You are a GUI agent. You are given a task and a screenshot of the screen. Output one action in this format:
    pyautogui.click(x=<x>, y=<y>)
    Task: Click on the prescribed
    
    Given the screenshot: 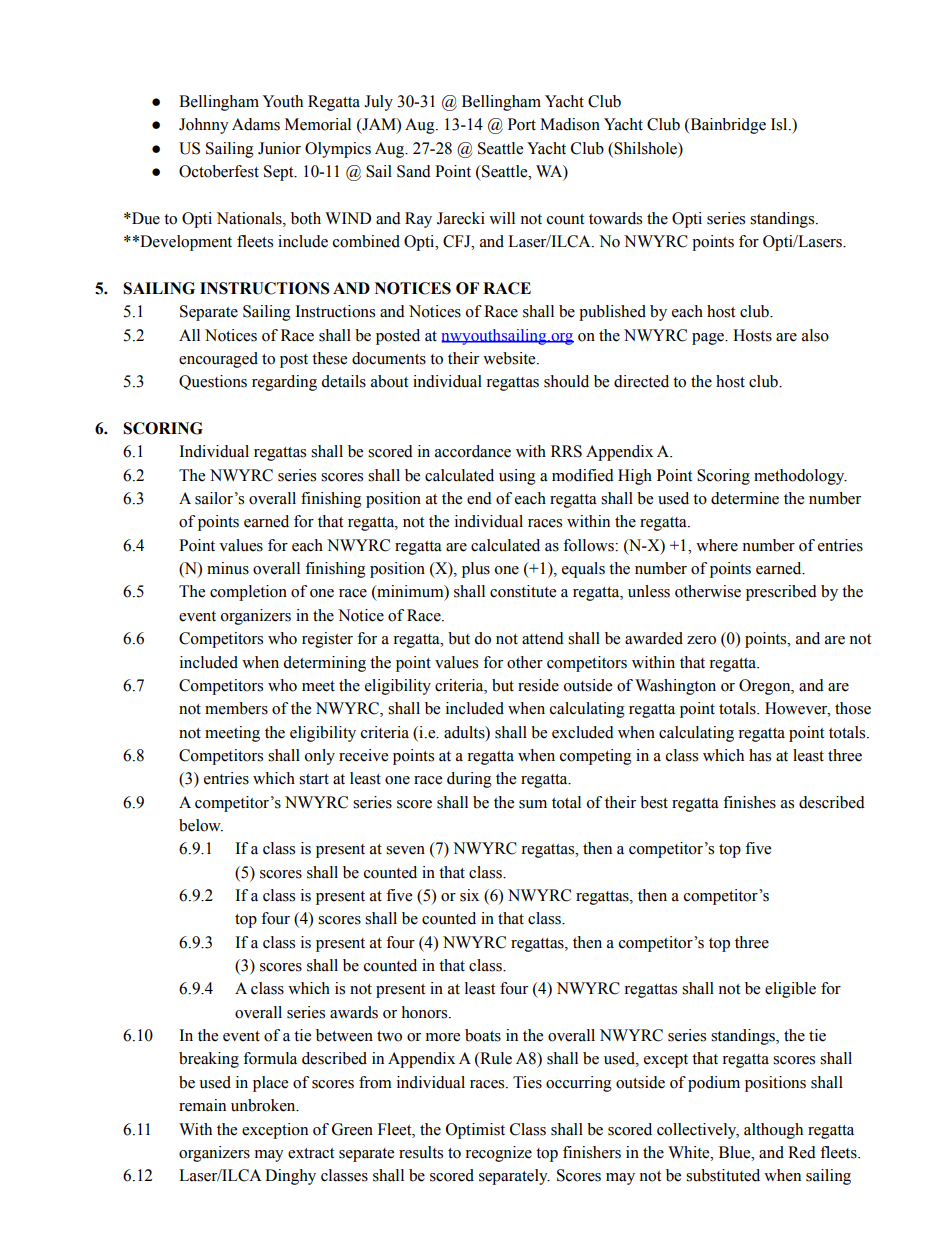 What is the action you would take?
    pyautogui.click(x=781, y=593)
